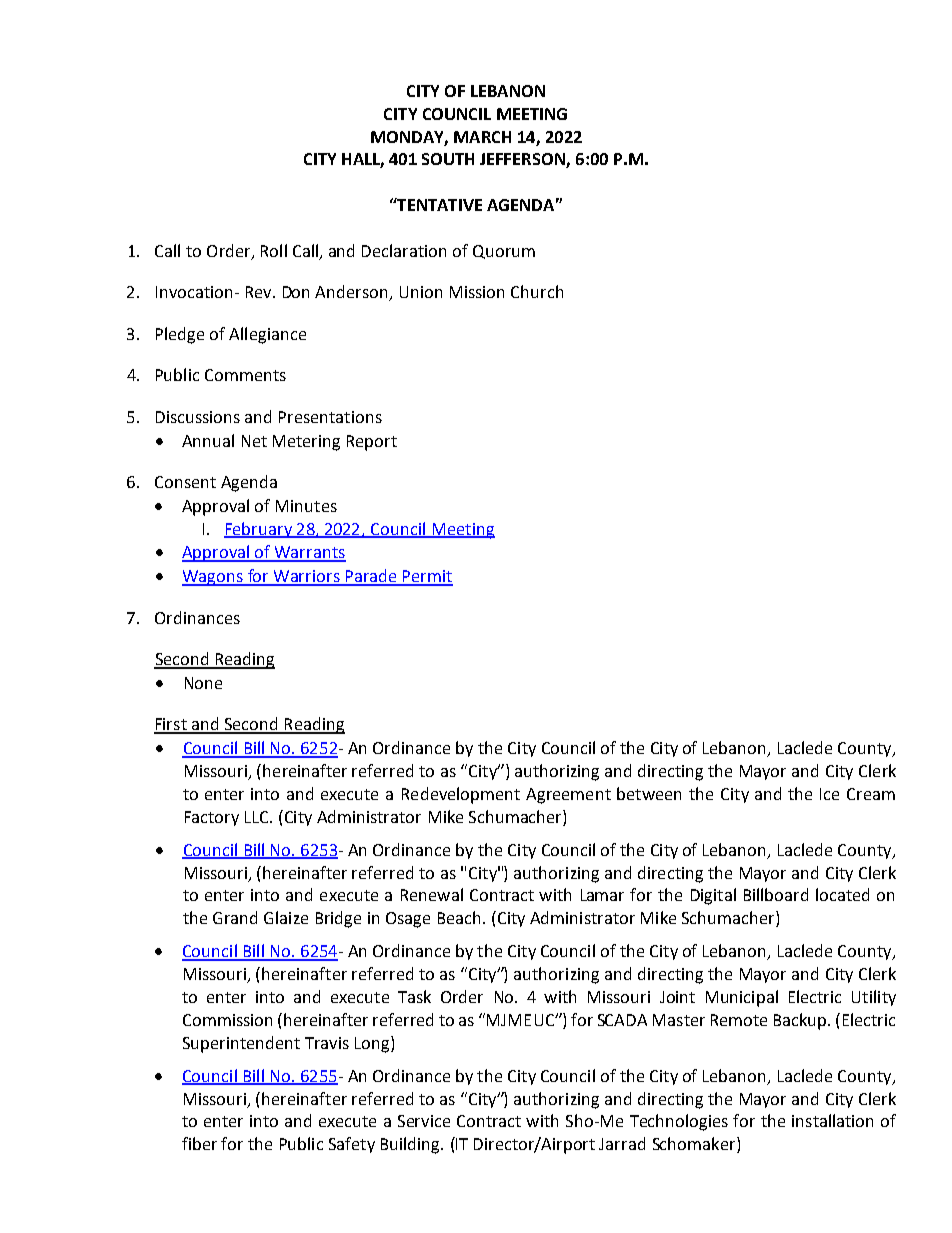 This screenshot has width=952, height=1233. What do you see at coordinates (203, 683) in the screenshot?
I see `None` at bounding box center [203, 683].
